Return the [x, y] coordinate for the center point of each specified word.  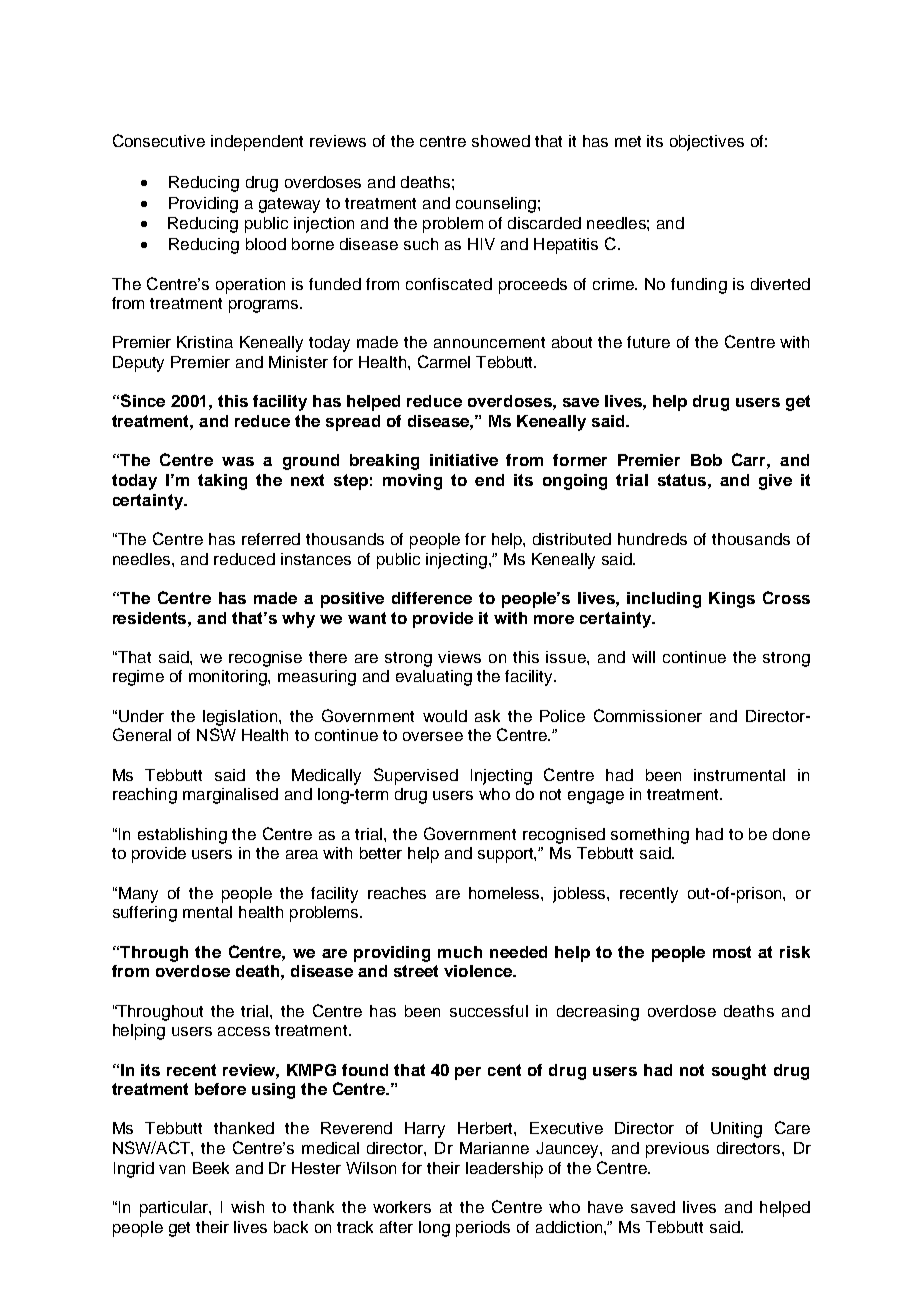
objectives [707, 143]
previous [677, 1150]
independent [257, 143]
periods [483, 1229]
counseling [496, 205]
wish [247, 1207]
